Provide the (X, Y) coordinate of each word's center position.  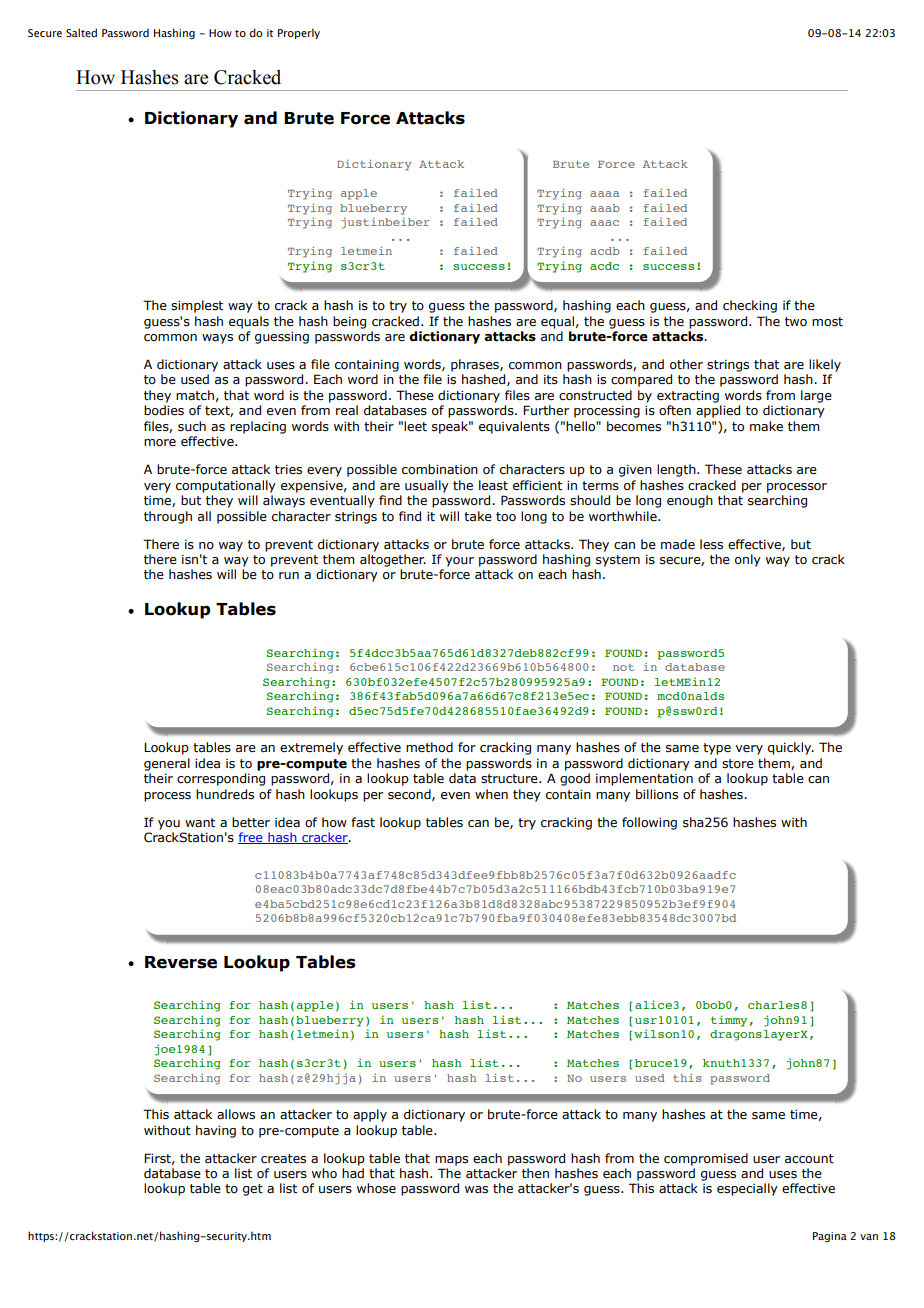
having (216, 1131)
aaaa (604, 194)
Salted (81, 32)
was (476, 1190)
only (748, 560)
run (289, 575)
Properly (299, 33)
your (459, 562)
